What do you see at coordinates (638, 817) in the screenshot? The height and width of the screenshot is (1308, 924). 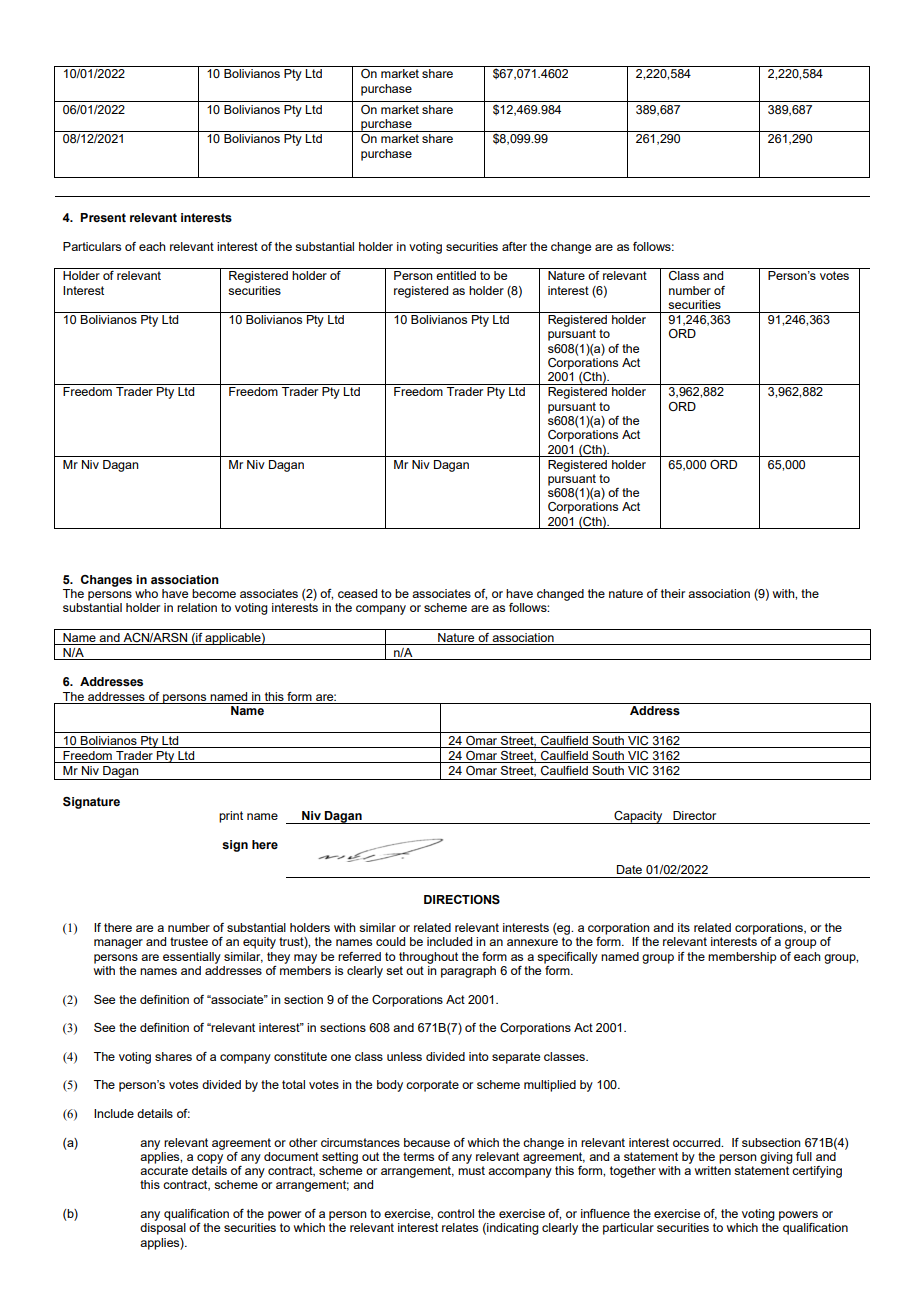 I see `Capacity` at bounding box center [638, 817].
